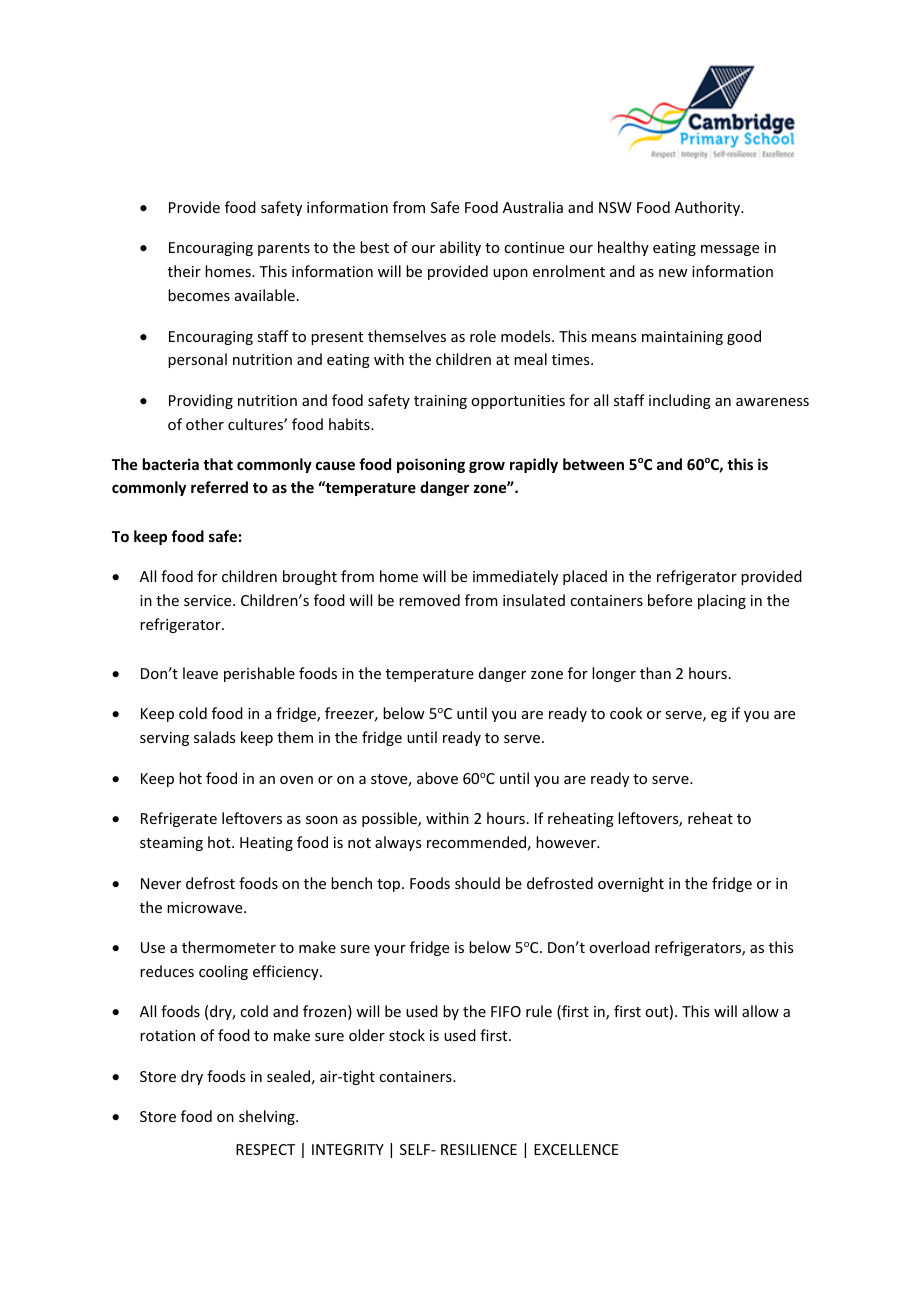  Describe the element at coordinates (259, 674) in the screenshot. I see `perishable` at that location.
